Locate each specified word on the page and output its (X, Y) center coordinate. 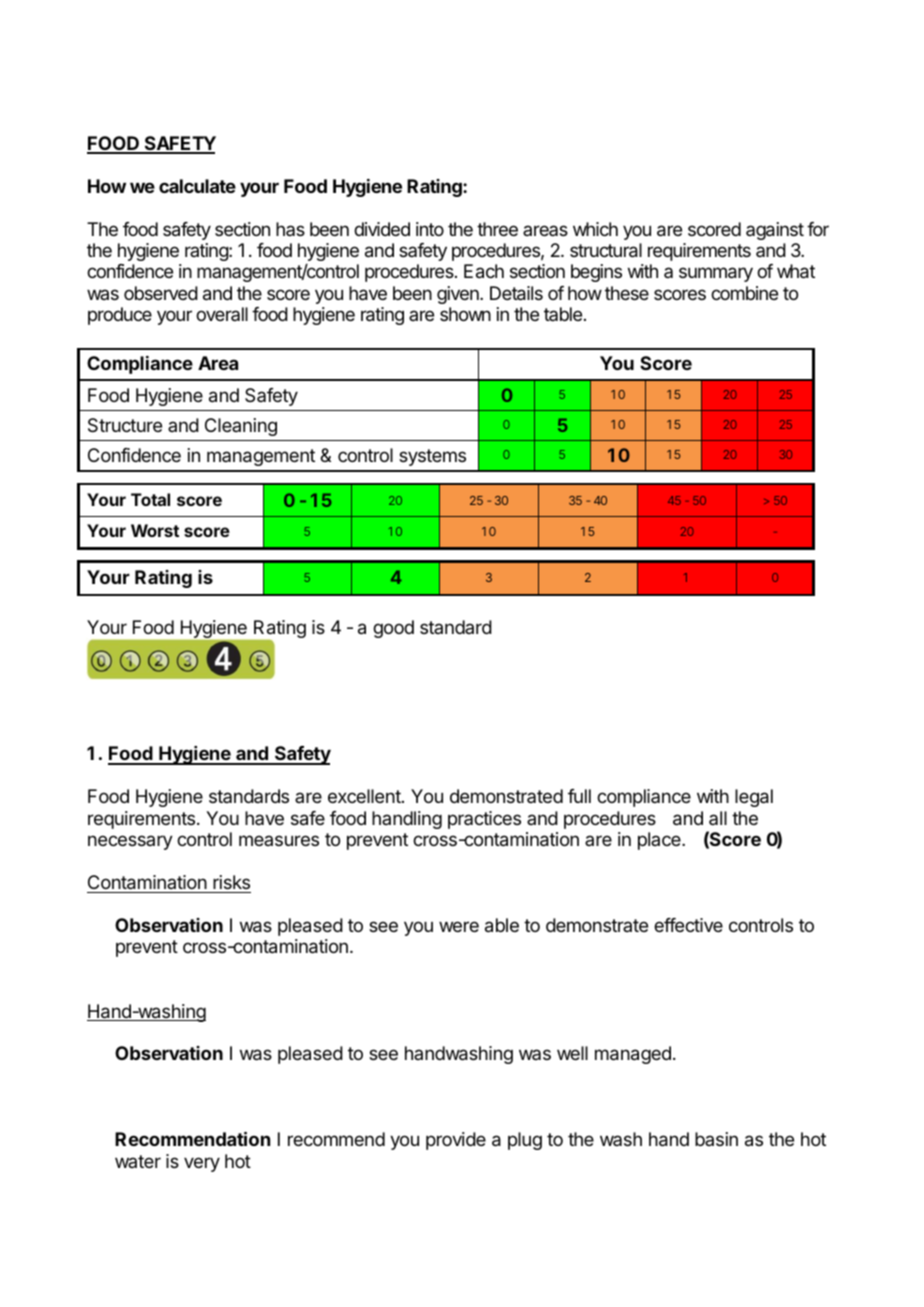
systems (432, 457)
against (775, 231)
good (393, 629)
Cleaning (241, 427)
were (459, 926)
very (202, 1164)
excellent (365, 796)
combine (744, 293)
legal (754, 798)
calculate (197, 186)
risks (231, 882)
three (497, 229)
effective (688, 925)
